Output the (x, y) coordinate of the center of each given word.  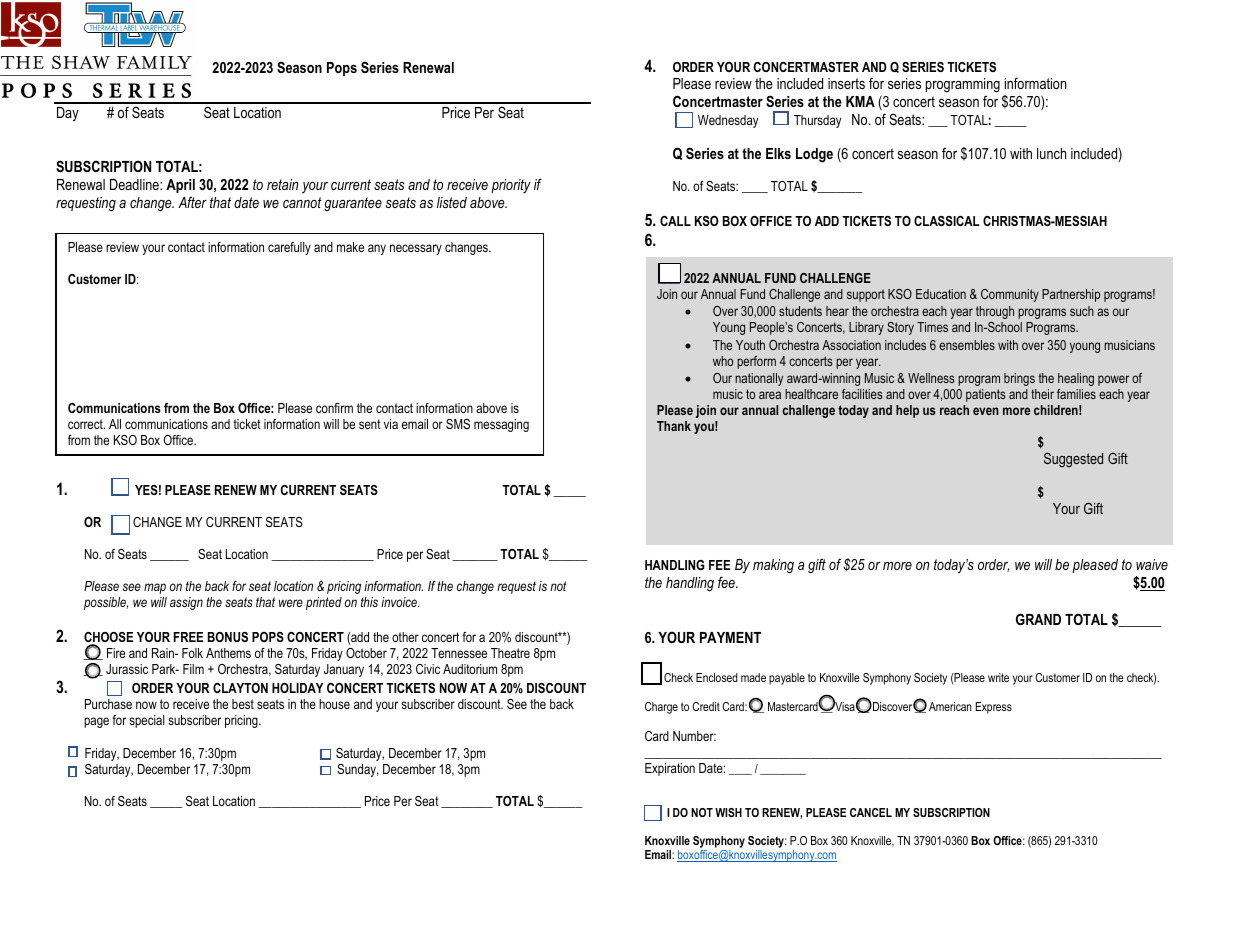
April (180, 186)
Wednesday (728, 121)
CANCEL (871, 812)
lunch (1051, 153)
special (147, 721)
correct (86, 424)
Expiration (670, 769)
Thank (674, 426)
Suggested (1073, 459)
